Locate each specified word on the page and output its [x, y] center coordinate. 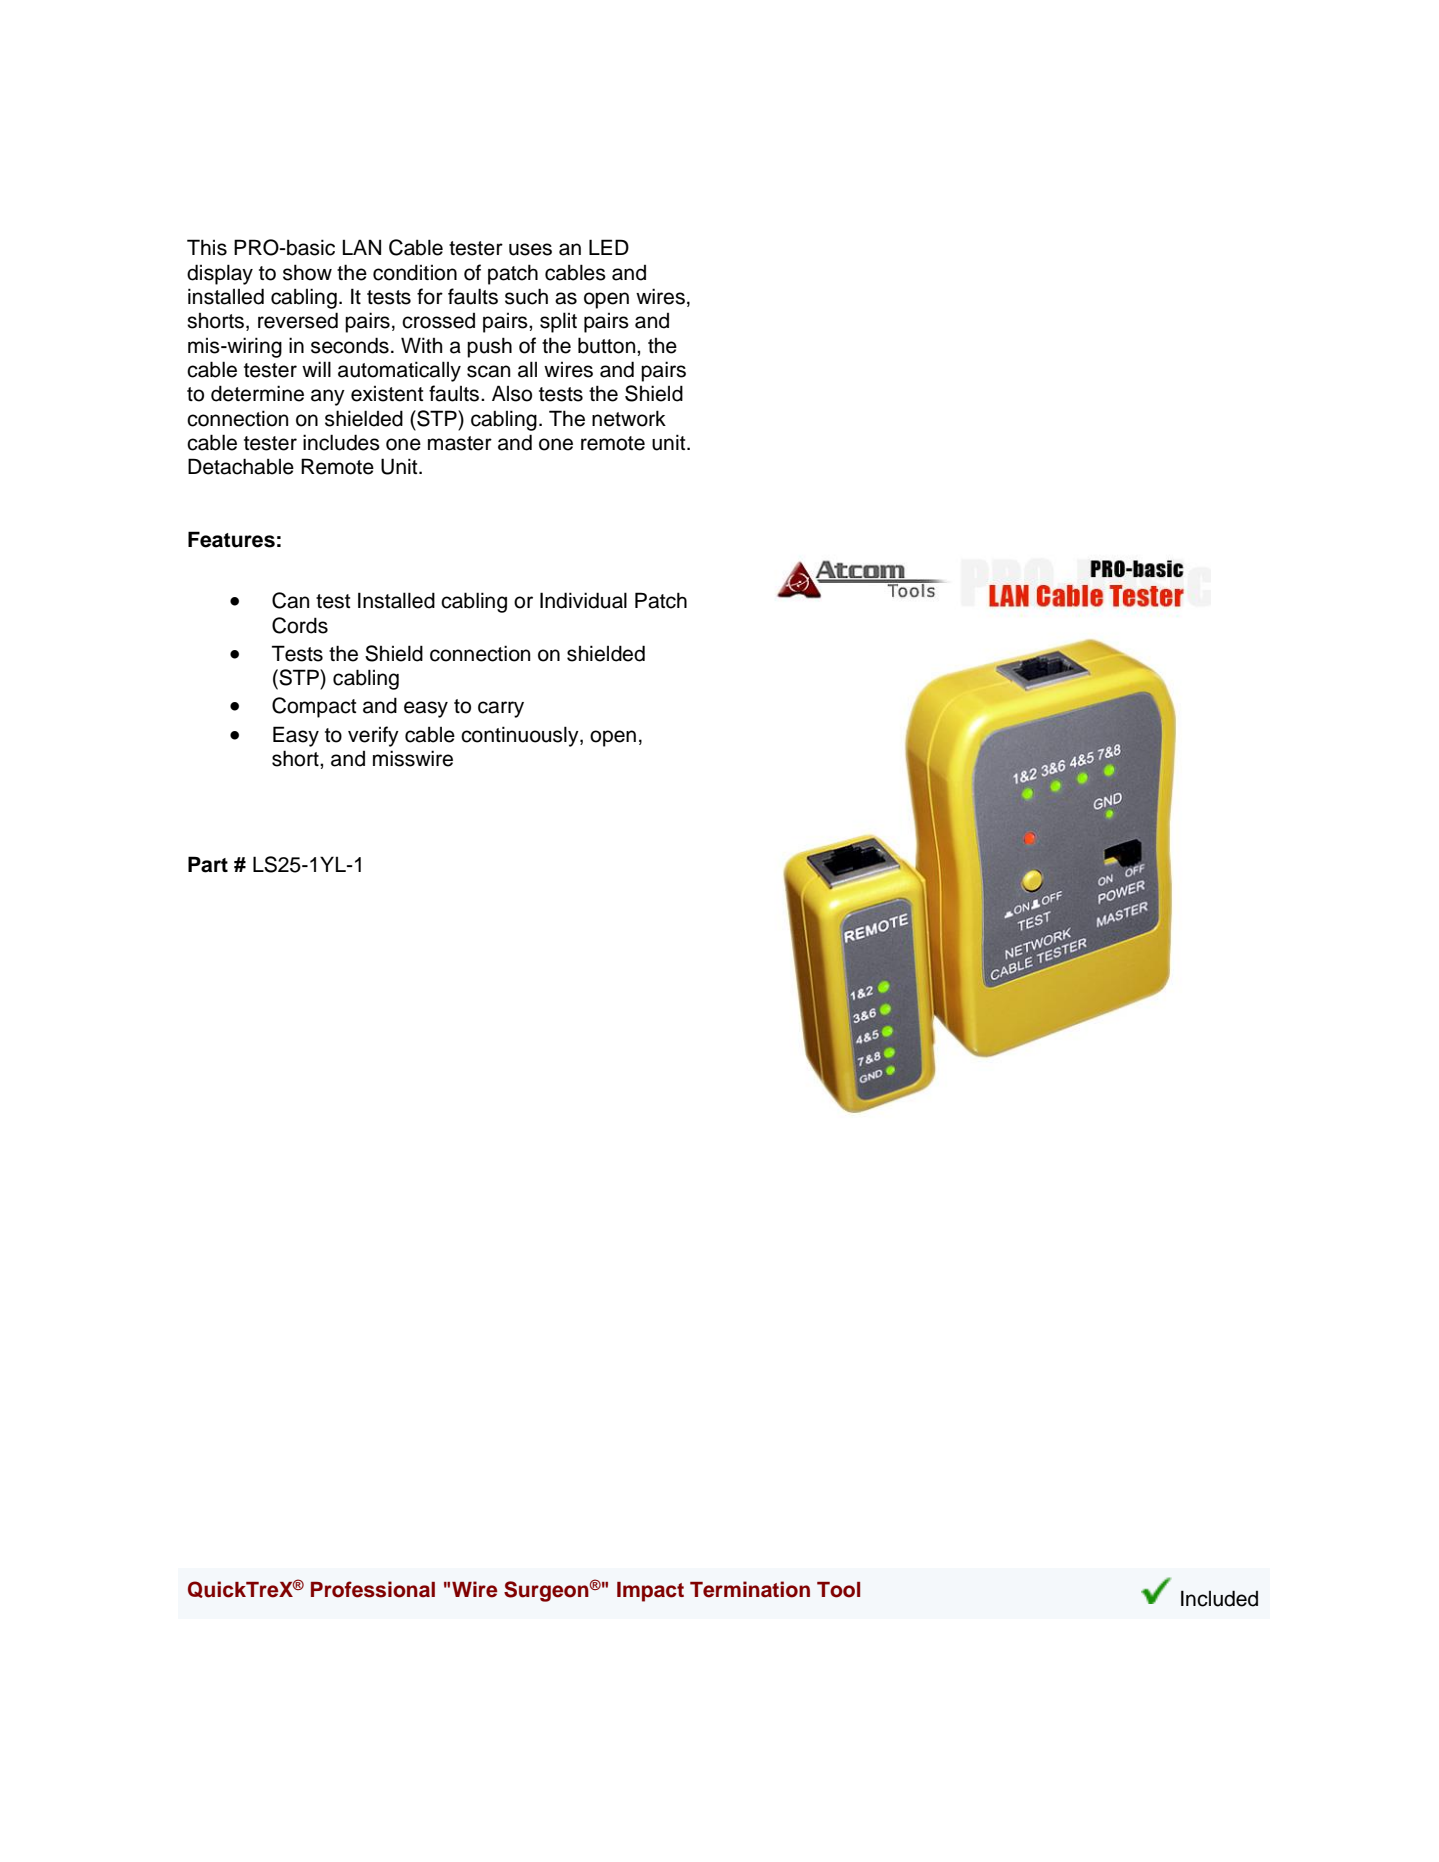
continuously [521, 736]
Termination [750, 1589]
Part [208, 864]
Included [1219, 1598]
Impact [650, 1592]
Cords [300, 625]
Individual [583, 600]
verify [373, 736]
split [558, 322]
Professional [373, 1589]
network [629, 418]
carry [501, 709]
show [307, 272]
